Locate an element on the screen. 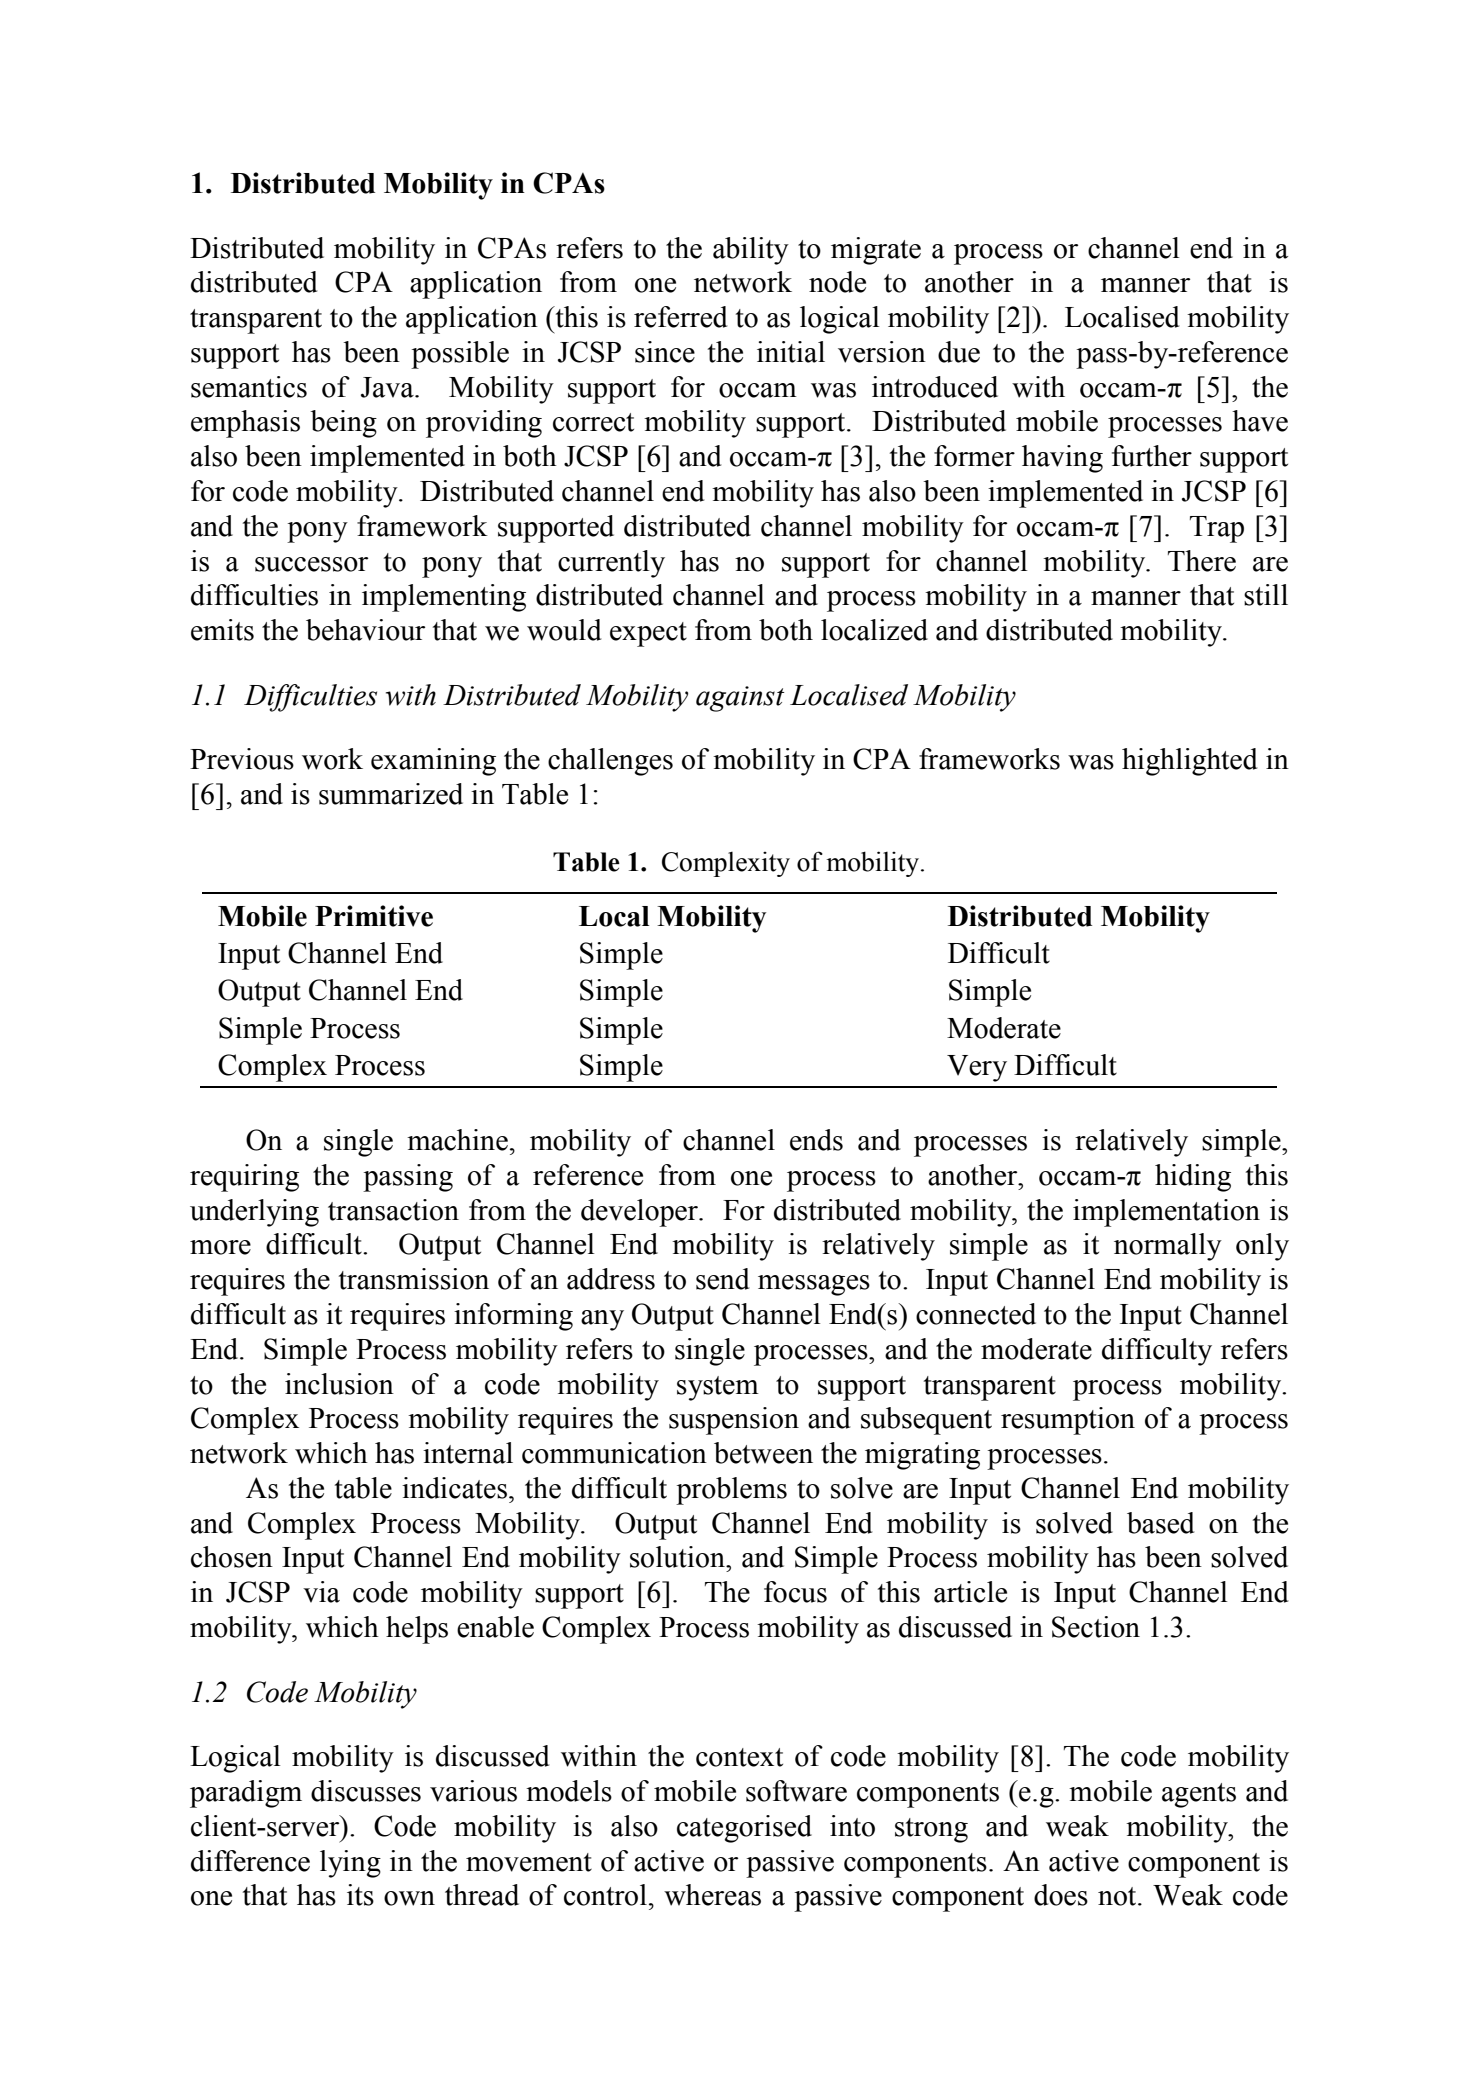  machine is located at coordinates (457, 1140).
